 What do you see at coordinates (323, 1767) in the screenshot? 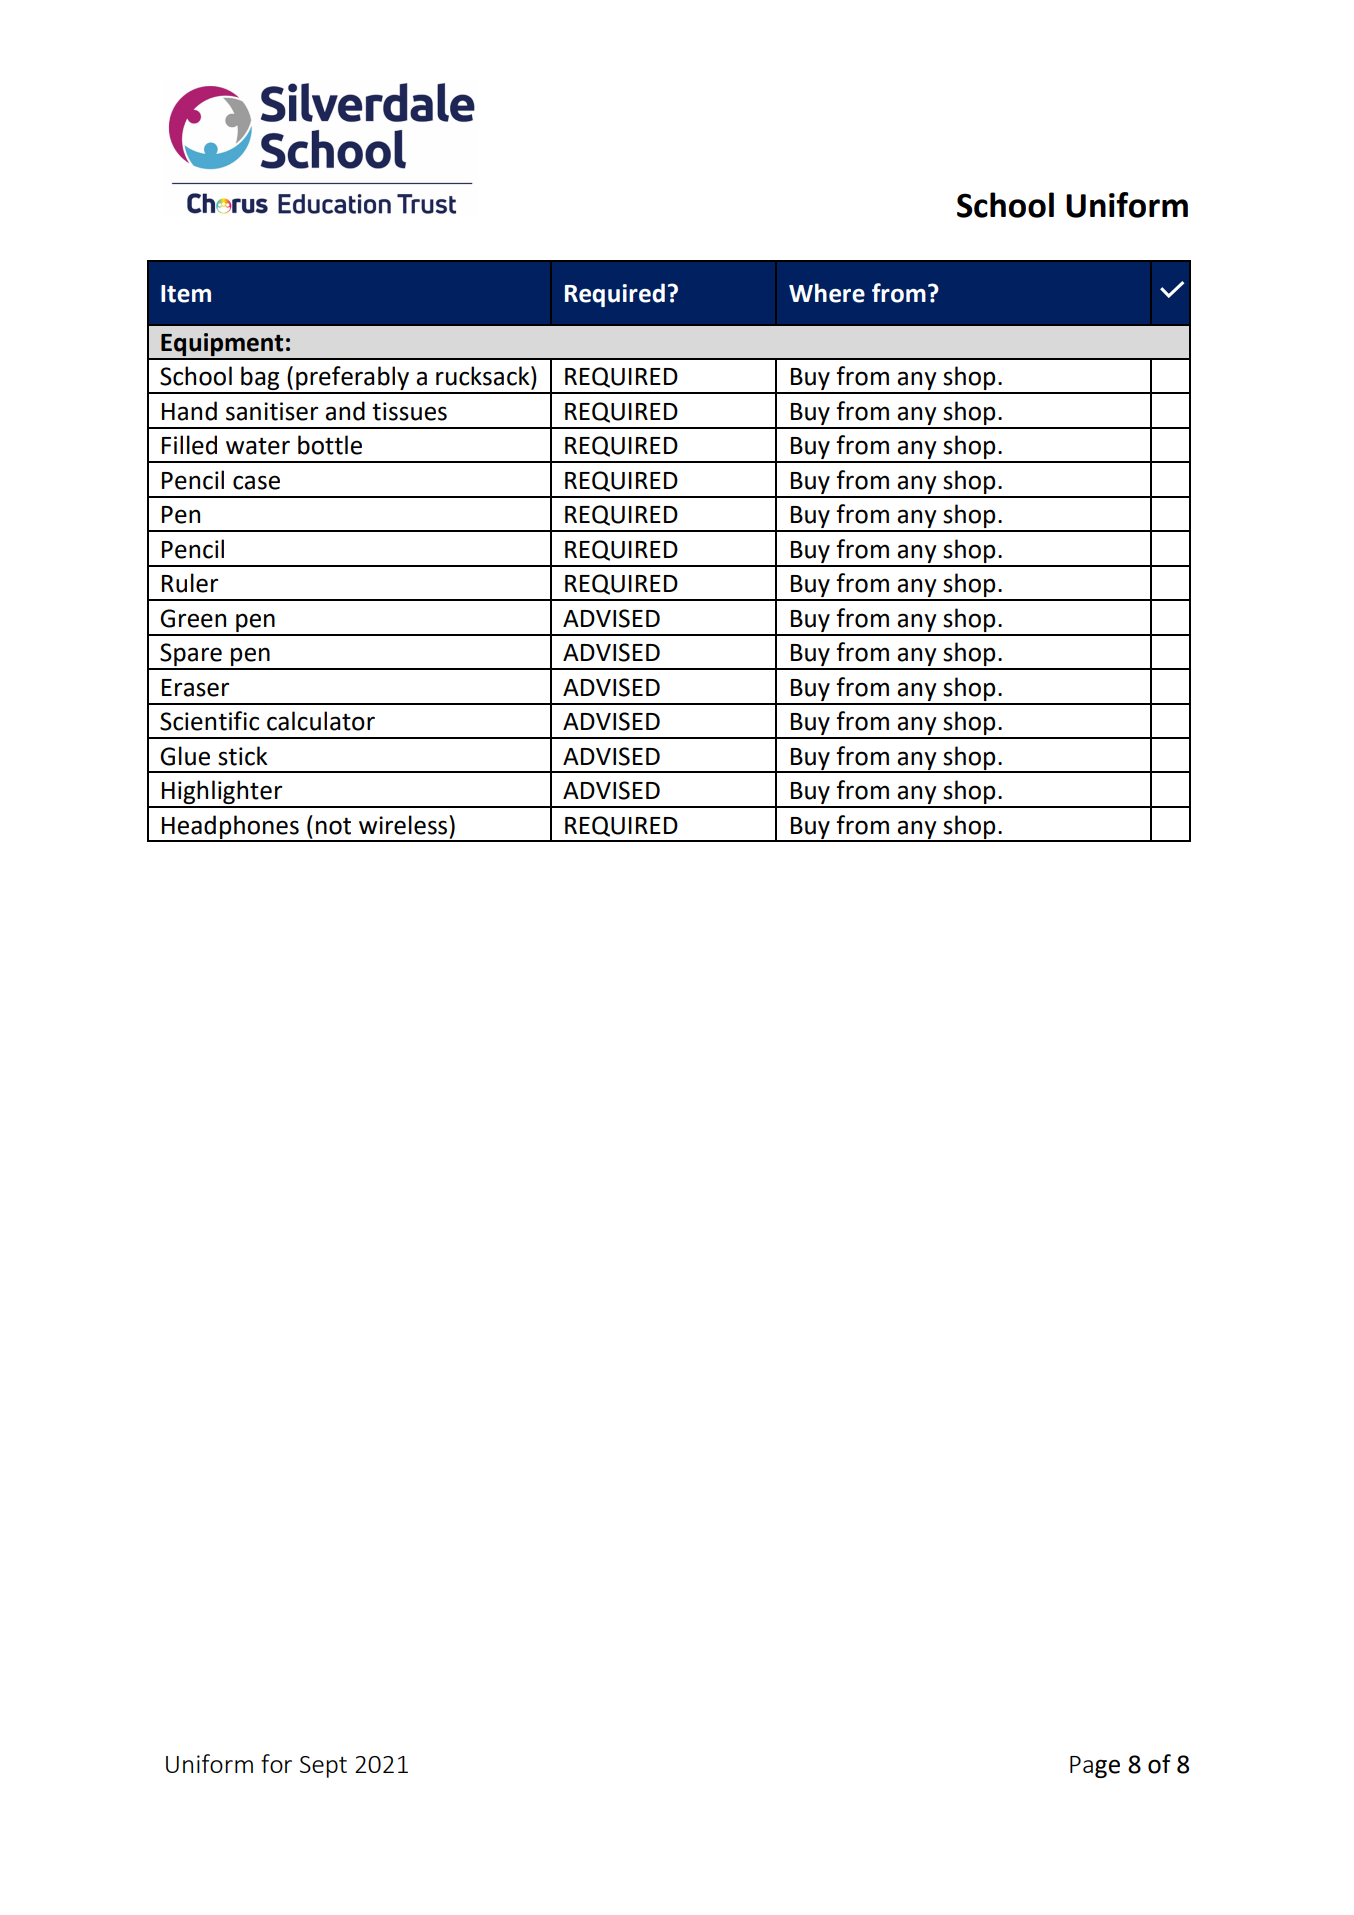
I see `Sept` at bounding box center [323, 1767].
